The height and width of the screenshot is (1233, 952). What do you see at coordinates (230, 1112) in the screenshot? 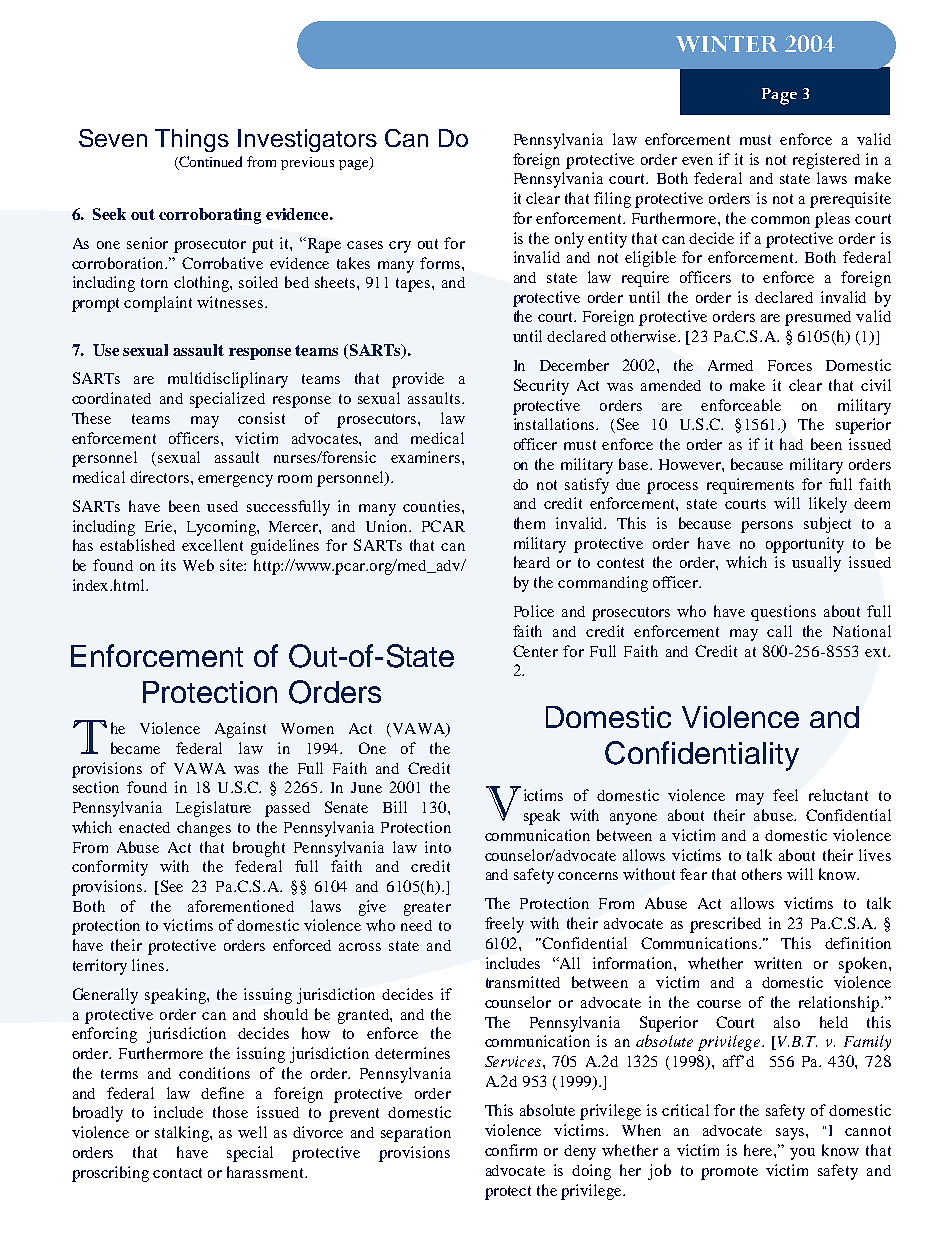
I see `those` at bounding box center [230, 1112].
